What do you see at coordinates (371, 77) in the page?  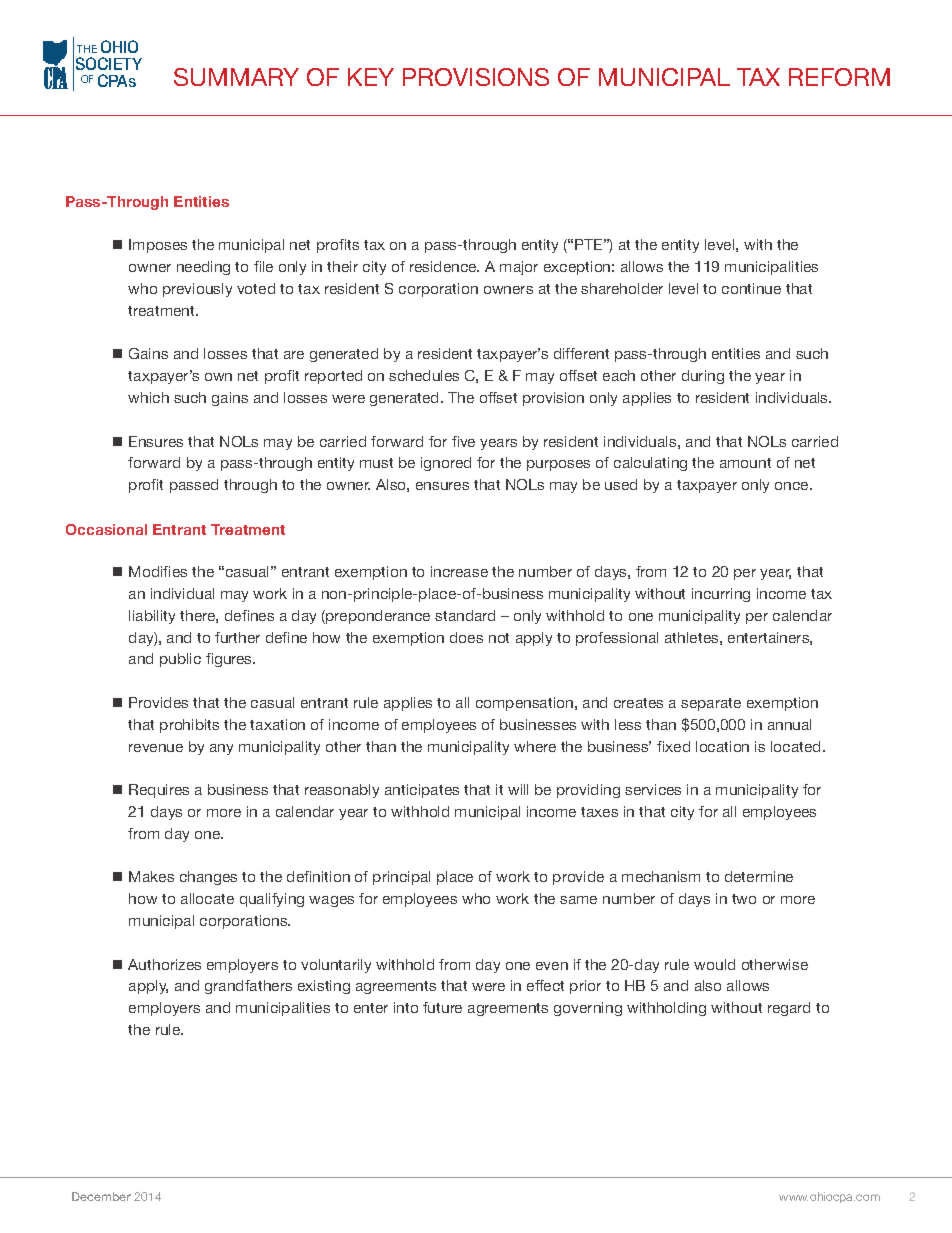 I see `KEY` at bounding box center [371, 77].
